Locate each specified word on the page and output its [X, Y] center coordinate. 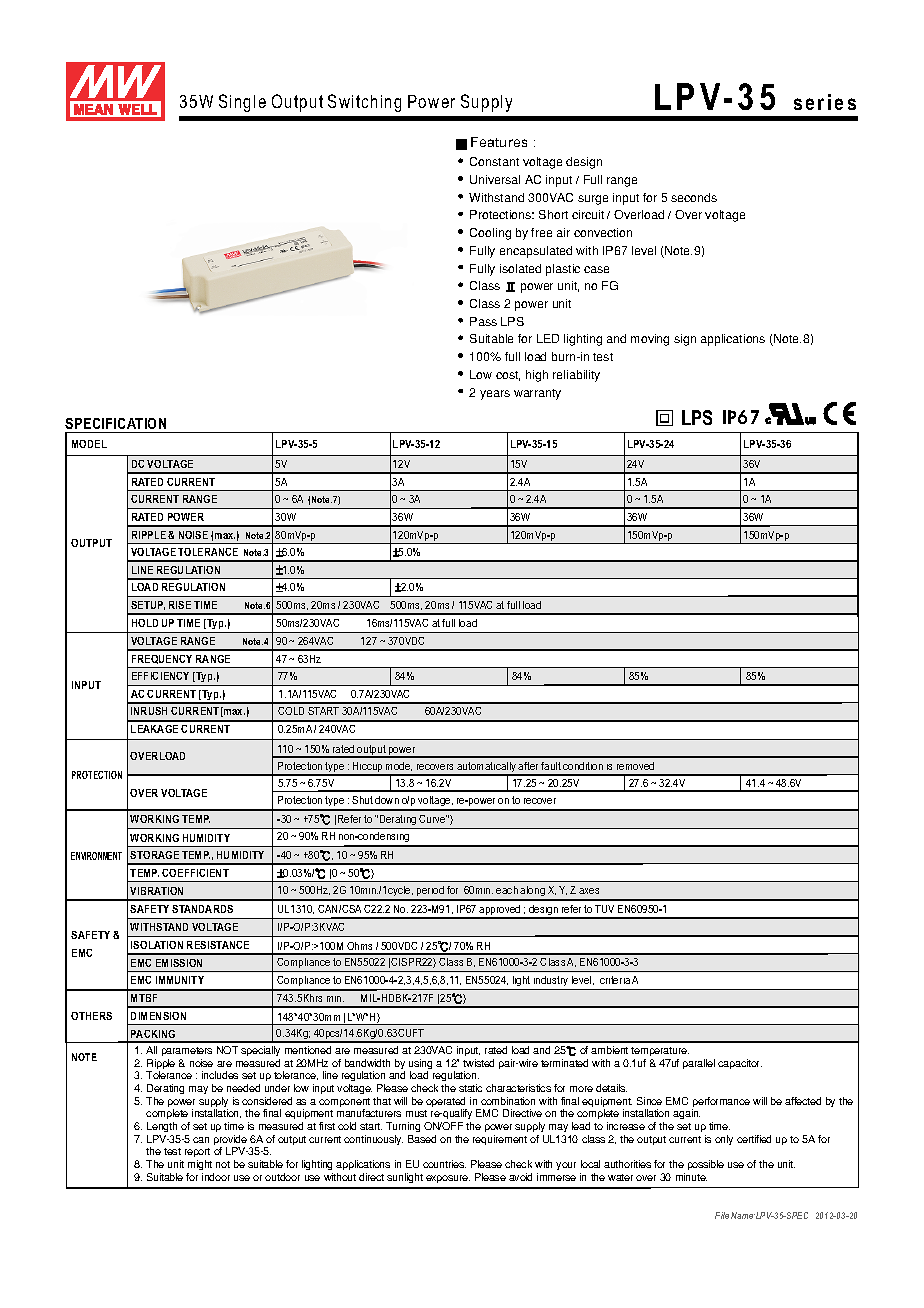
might [200, 1165]
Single [242, 103]
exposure [448, 1179]
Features [499, 142]
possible [706, 1165]
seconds [694, 197]
